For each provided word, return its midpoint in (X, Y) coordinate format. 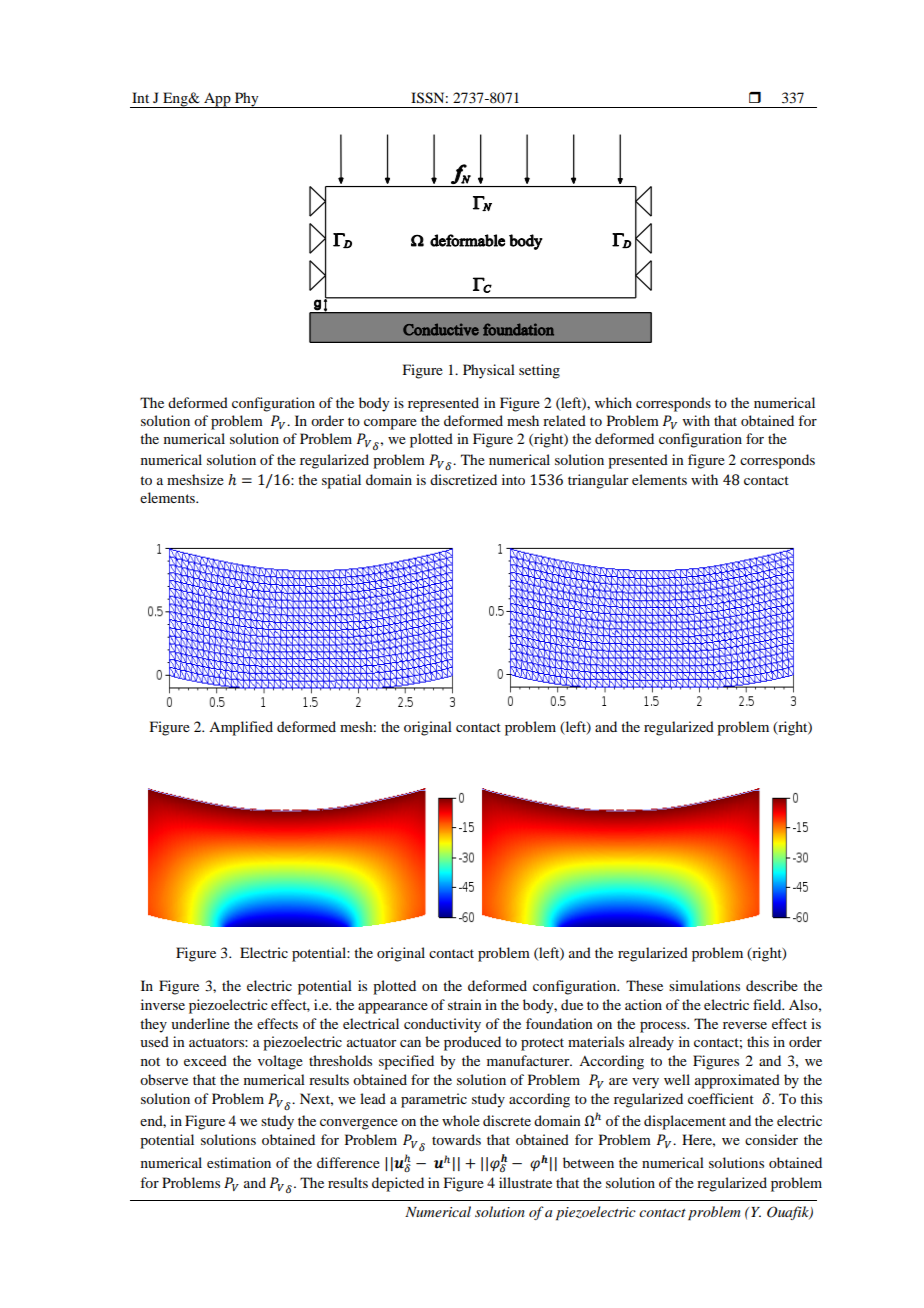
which (613, 402)
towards (456, 1139)
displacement (685, 1122)
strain (465, 1004)
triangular (598, 481)
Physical (489, 371)
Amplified (241, 728)
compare (390, 424)
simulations (704, 985)
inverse (163, 1004)
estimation (239, 1162)
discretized (463, 479)
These (644, 985)
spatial (341, 481)
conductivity (442, 1025)
